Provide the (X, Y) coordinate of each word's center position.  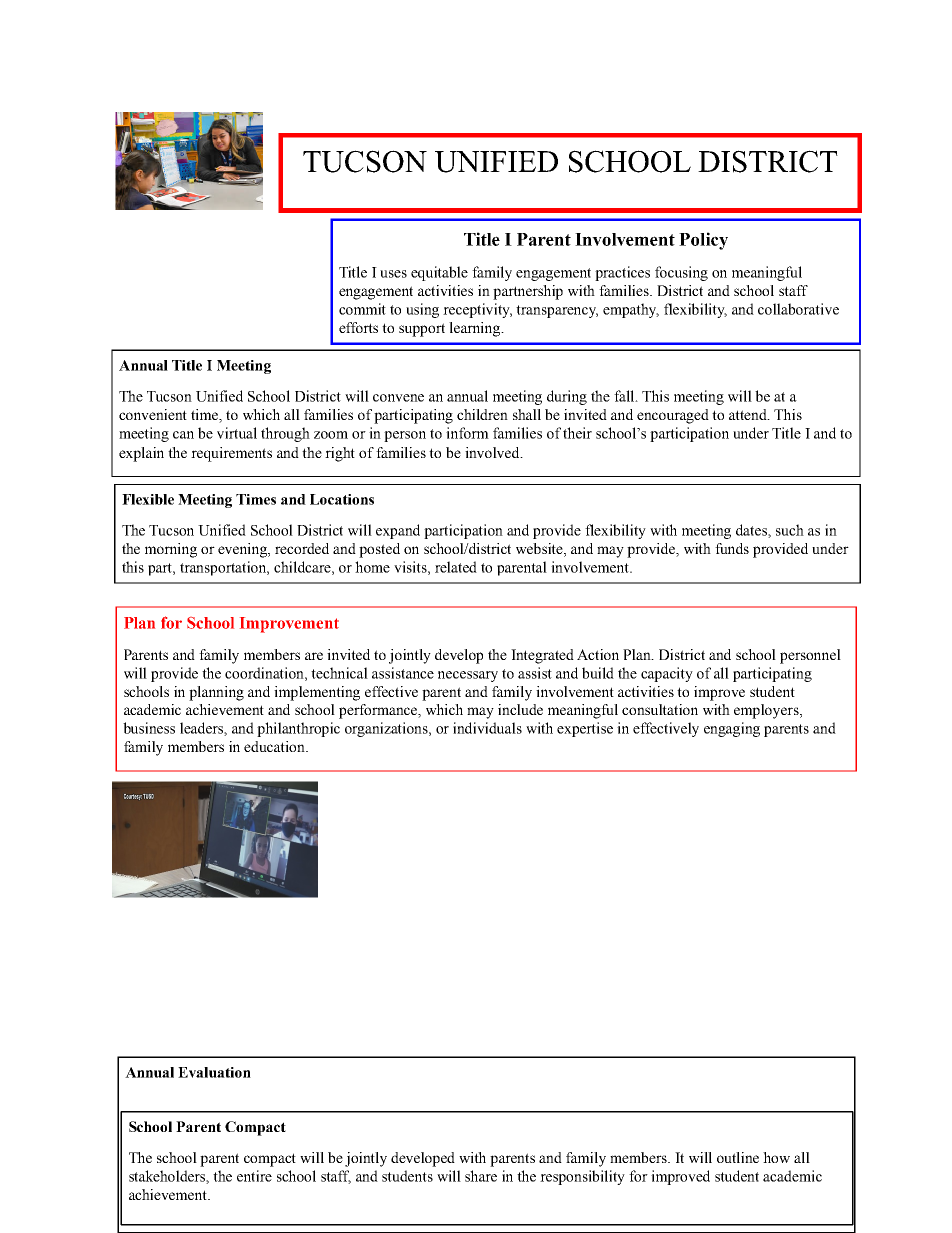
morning (171, 550)
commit (362, 309)
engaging (732, 729)
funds (732, 548)
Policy (703, 241)
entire (254, 1176)
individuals (487, 728)
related (456, 567)
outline (738, 1157)
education (276, 746)
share (481, 1176)
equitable (439, 273)
